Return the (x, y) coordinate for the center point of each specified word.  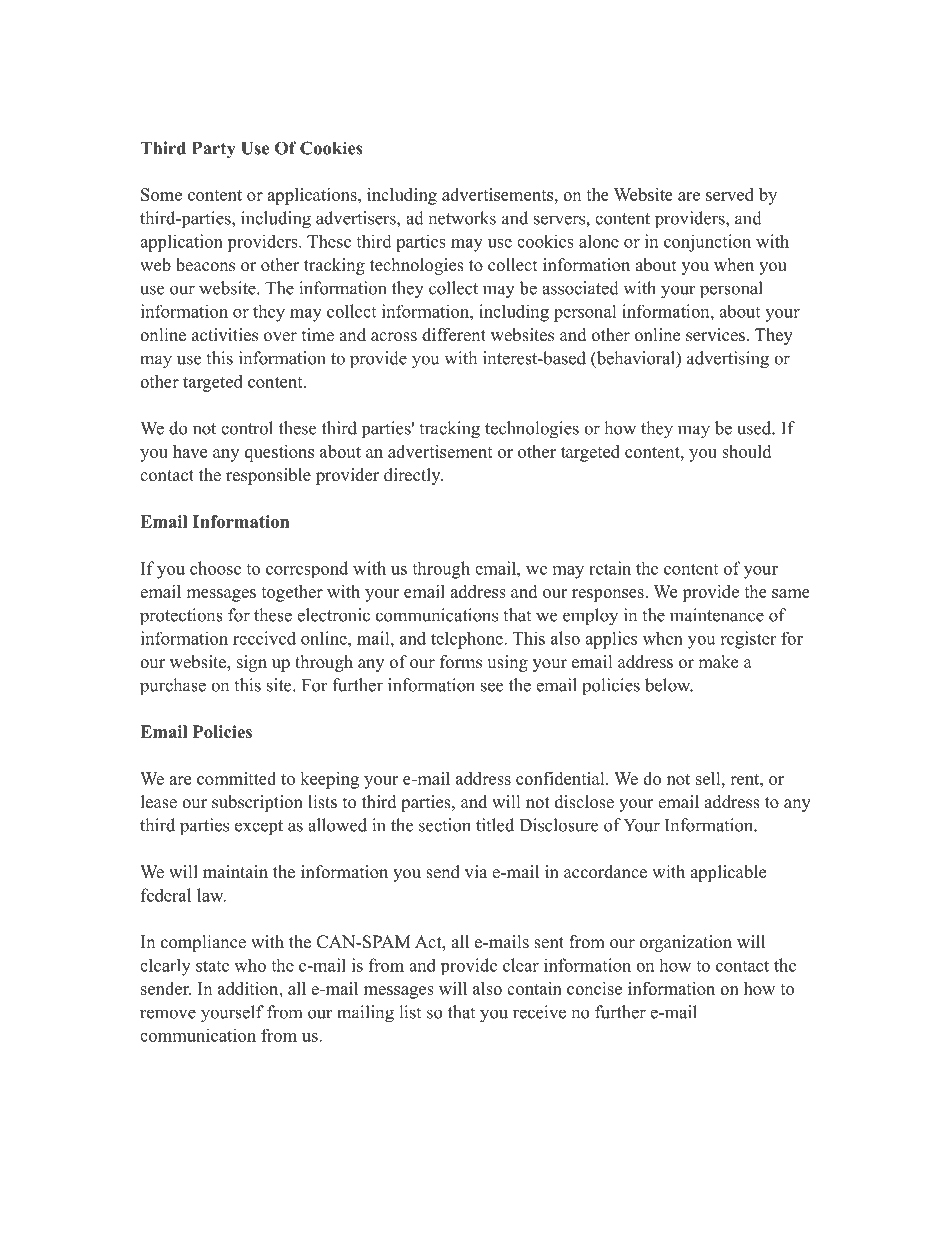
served (730, 194)
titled (495, 825)
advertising (728, 360)
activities (225, 335)
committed (236, 778)
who (250, 965)
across (394, 337)
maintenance (717, 615)
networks (462, 218)
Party (213, 150)
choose (215, 568)
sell (709, 778)
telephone (468, 640)
